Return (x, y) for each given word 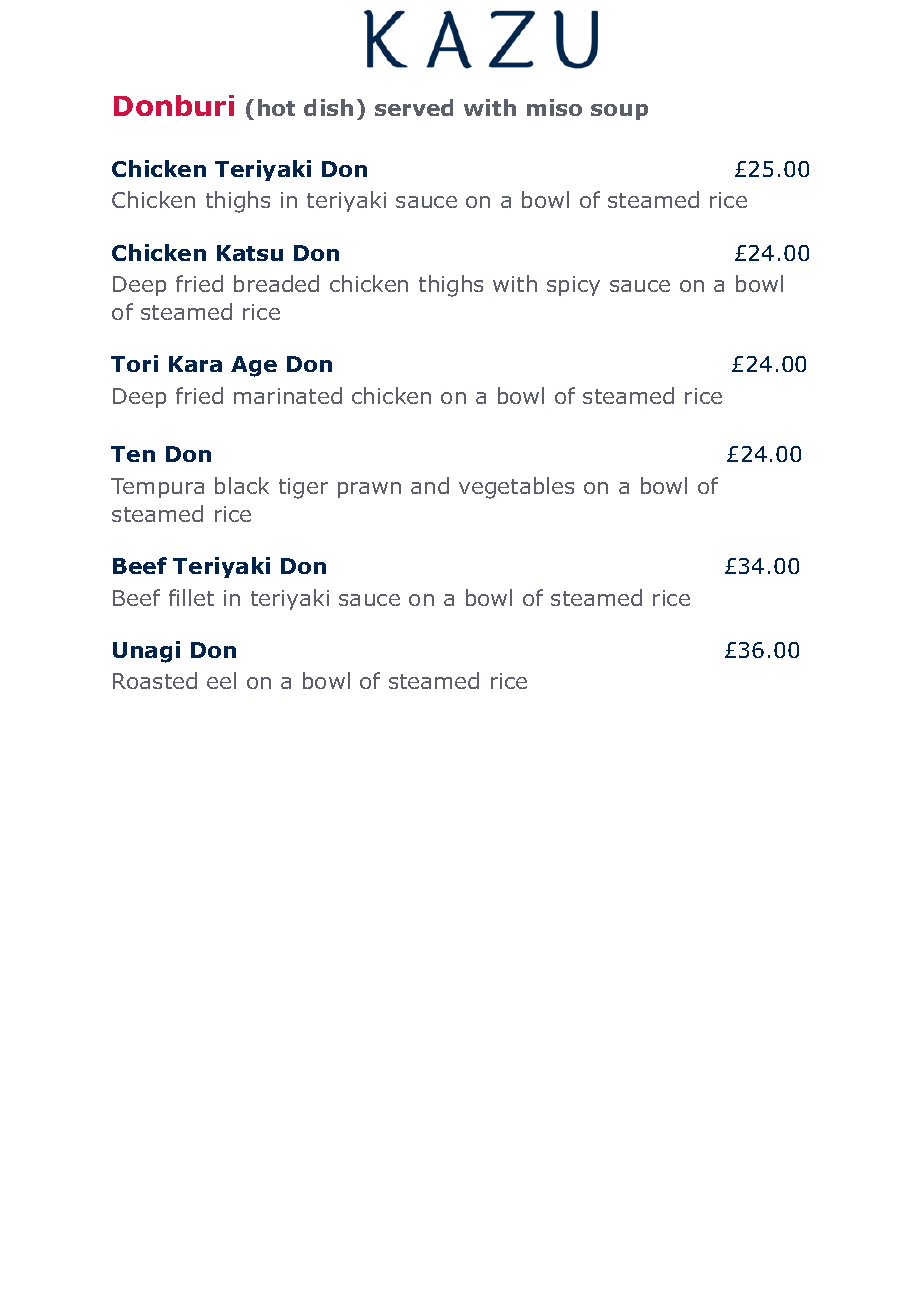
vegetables (516, 488)
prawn (369, 490)
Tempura (157, 488)
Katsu (250, 253)
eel (221, 680)
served (414, 107)
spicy (573, 286)
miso (554, 107)
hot (276, 107)
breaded (276, 283)
